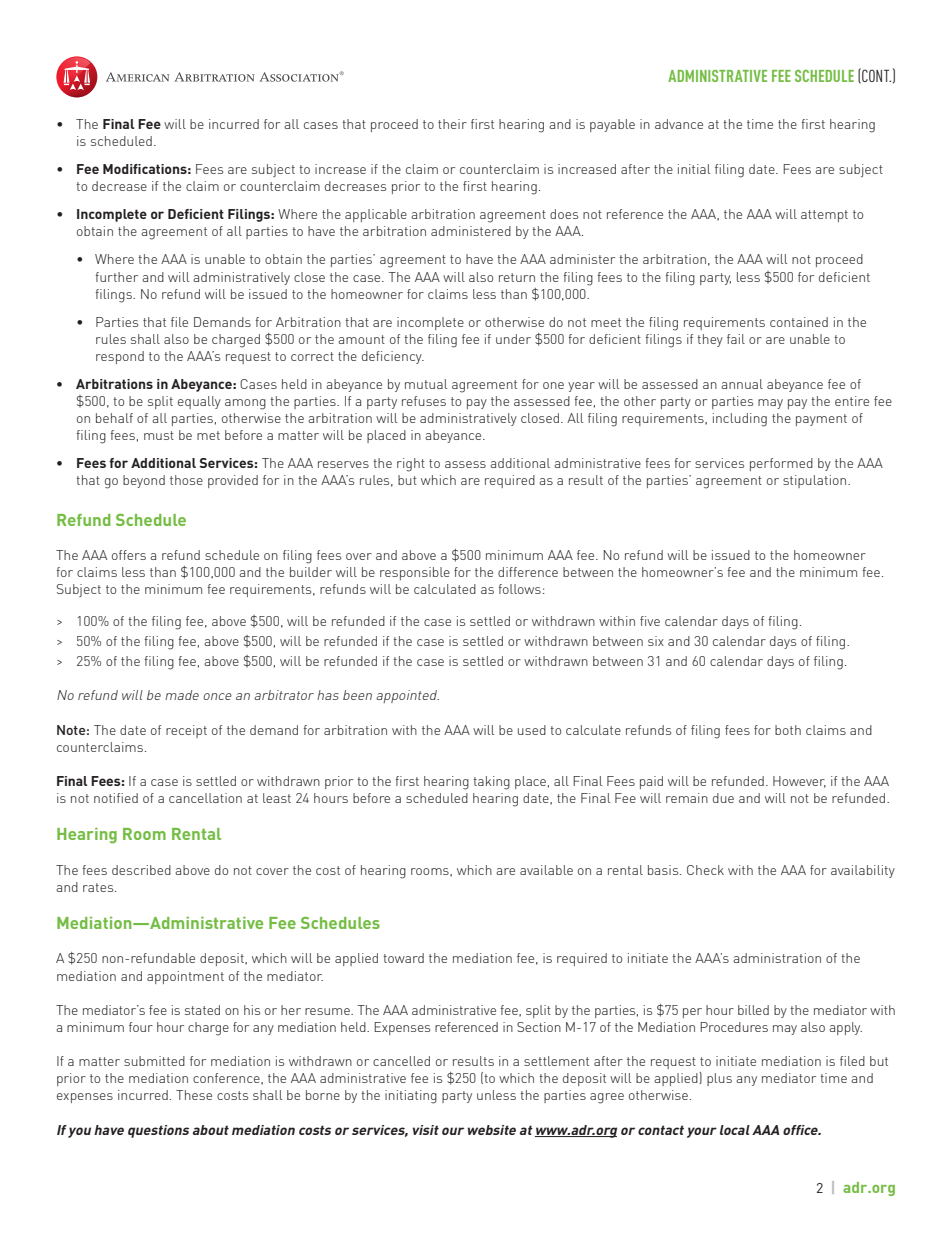 The width and height of the image is (952, 1233). Describe the element at coordinates (116, 277) in the image. I see `further` at that location.
